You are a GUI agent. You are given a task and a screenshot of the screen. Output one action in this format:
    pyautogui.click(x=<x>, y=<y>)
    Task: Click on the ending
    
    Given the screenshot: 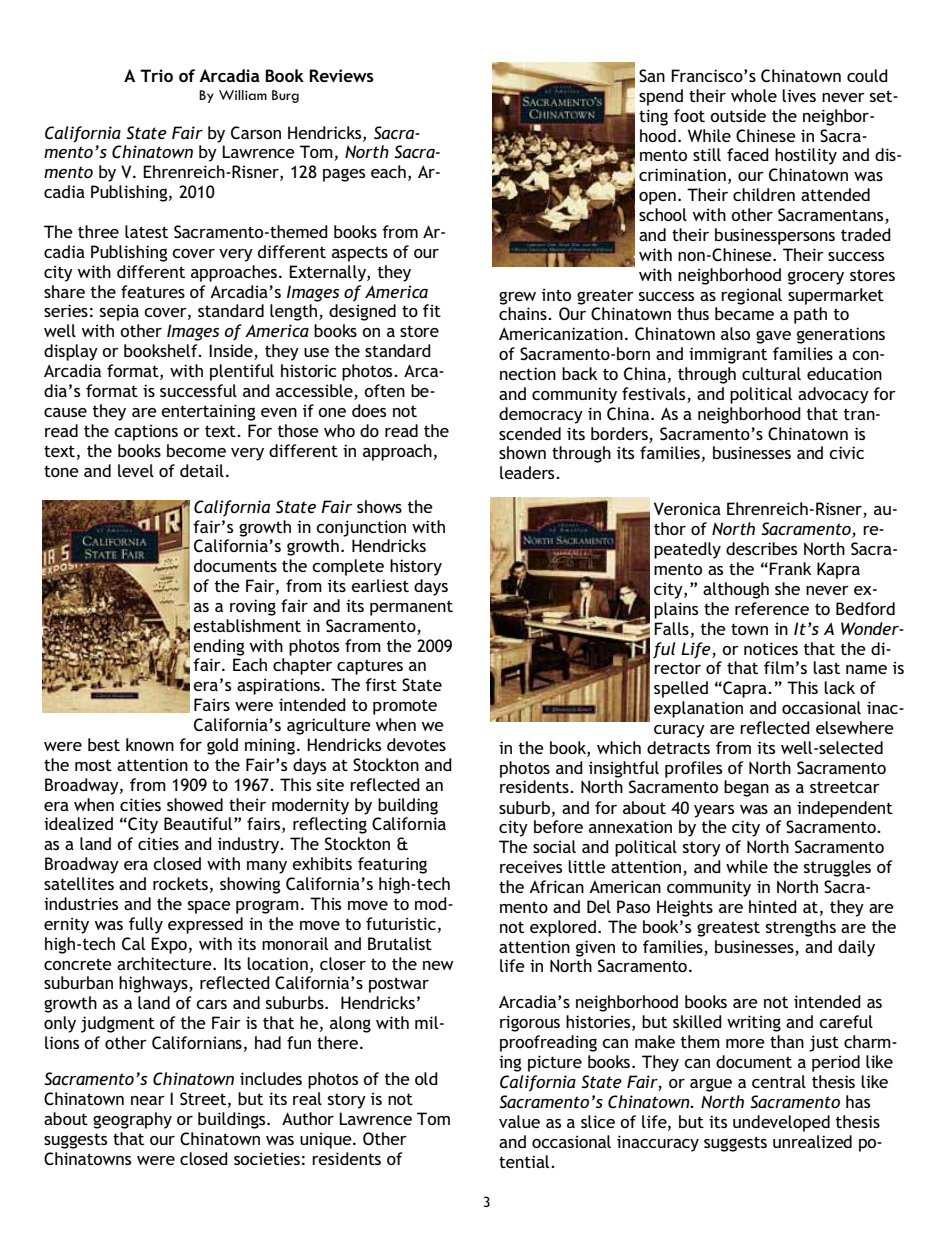 What is the action you would take?
    pyautogui.click(x=219, y=647)
